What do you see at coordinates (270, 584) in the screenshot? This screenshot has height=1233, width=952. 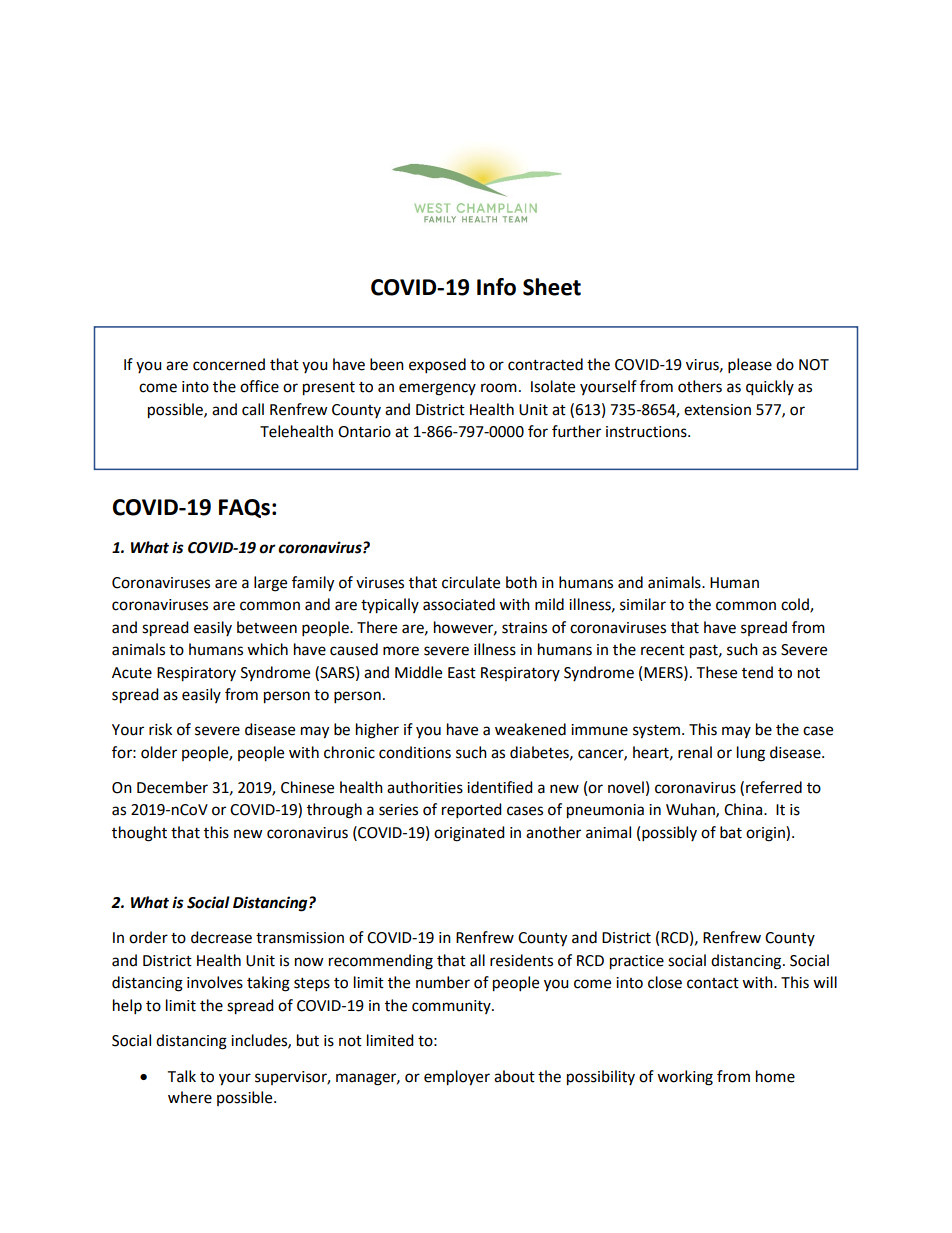 I see `large` at bounding box center [270, 584].
